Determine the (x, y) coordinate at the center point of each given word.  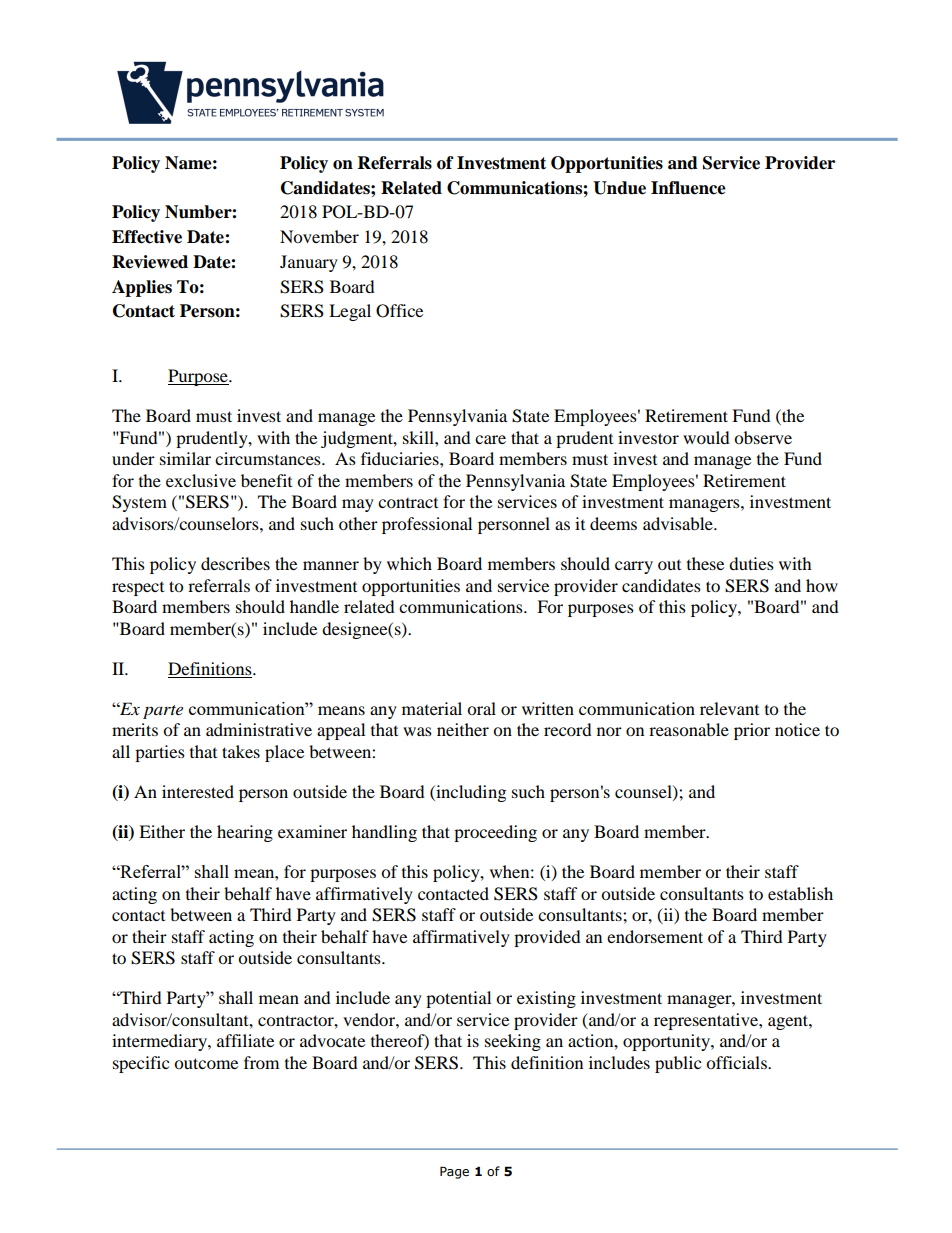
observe (763, 437)
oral (481, 708)
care (490, 439)
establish (800, 893)
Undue (619, 188)
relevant (729, 708)
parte (163, 712)
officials (737, 1062)
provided (547, 938)
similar (185, 458)
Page (454, 1172)
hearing (245, 833)
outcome (206, 1063)
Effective (147, 237)
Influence (688, 188)
